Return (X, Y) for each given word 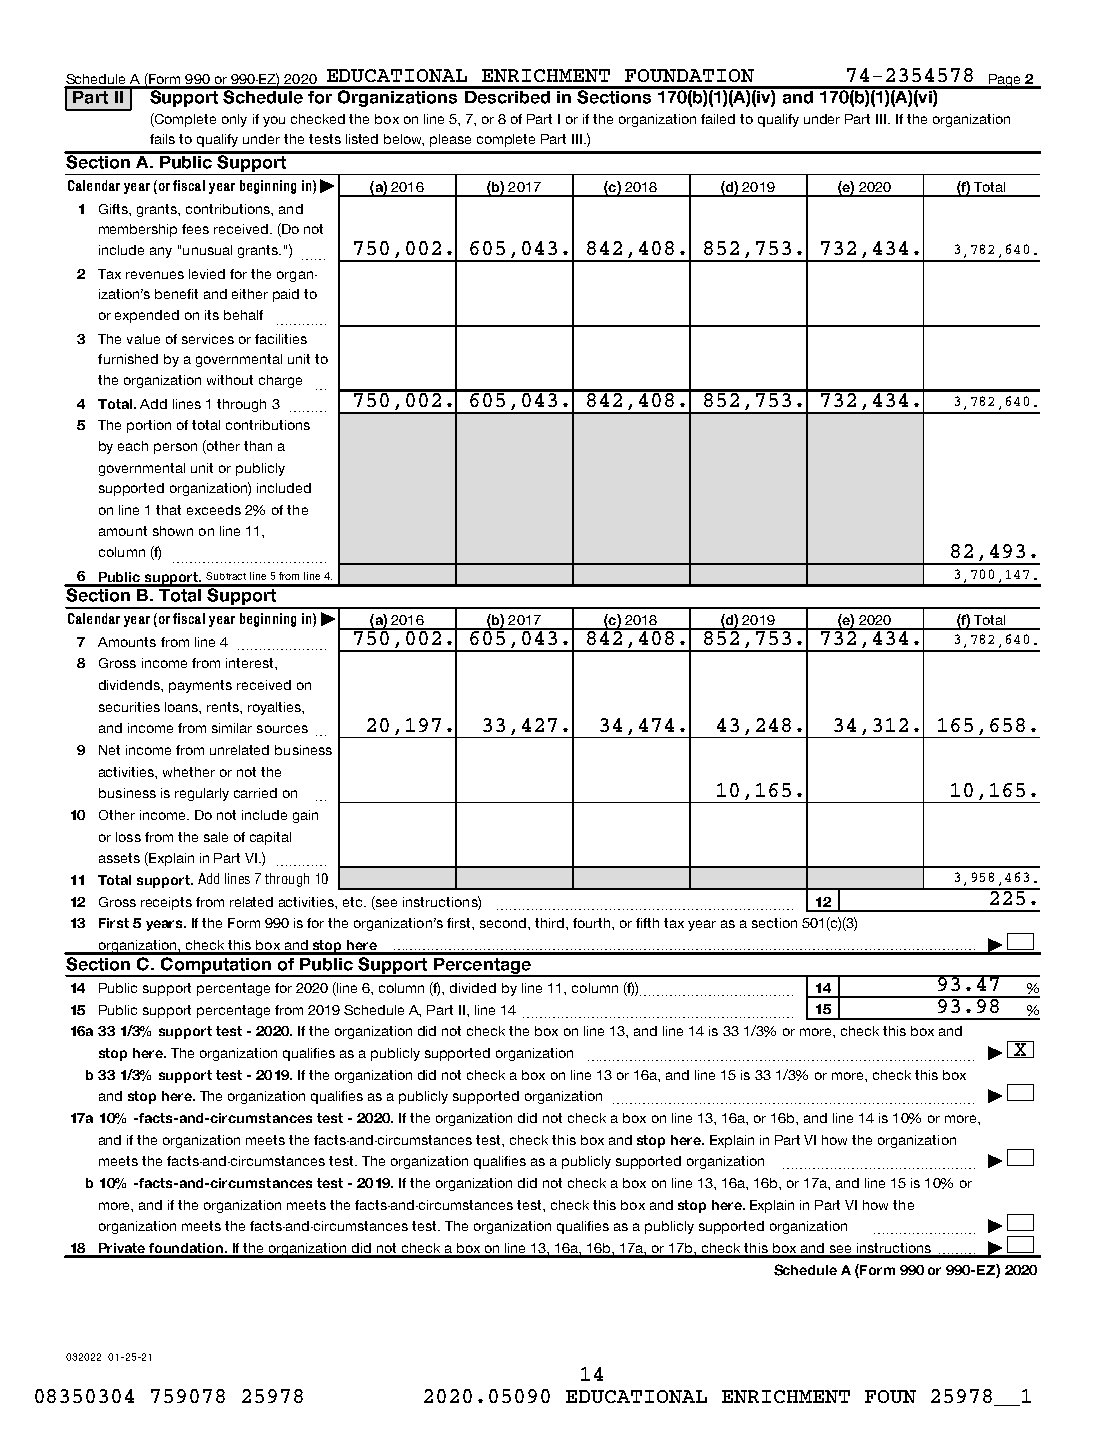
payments (200, 686)
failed (718, 119)
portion (149, 426)
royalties (275, 708)
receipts (166, 903)
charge (280, 381)
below (404, 140)
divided (473, 988)
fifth (647, 923)
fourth (593, 923)
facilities (281, 339)
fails (162, 139)
